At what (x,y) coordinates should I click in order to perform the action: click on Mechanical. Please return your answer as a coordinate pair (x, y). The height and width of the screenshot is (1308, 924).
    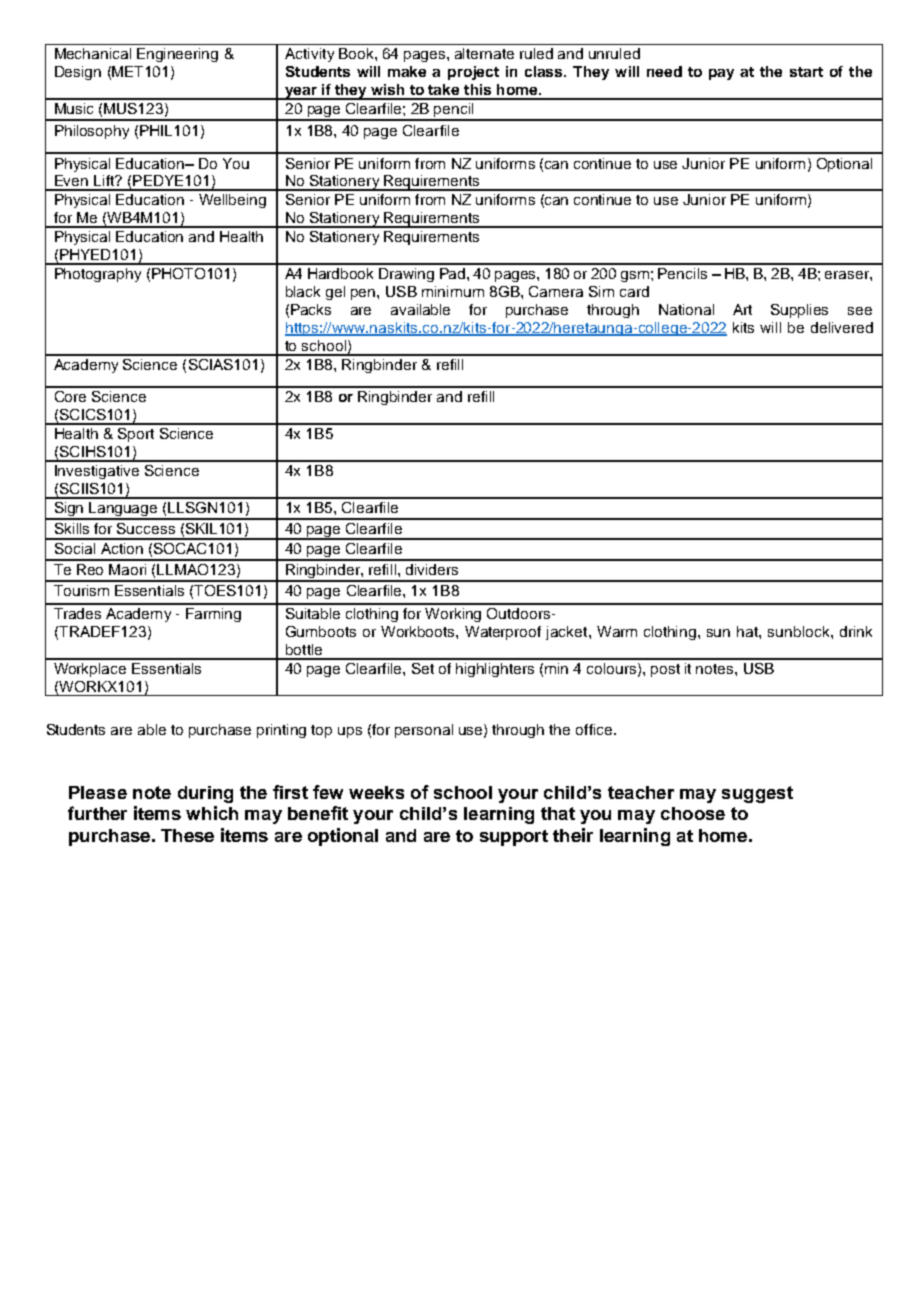
    Looking at the image, I should click on (93, 53).
